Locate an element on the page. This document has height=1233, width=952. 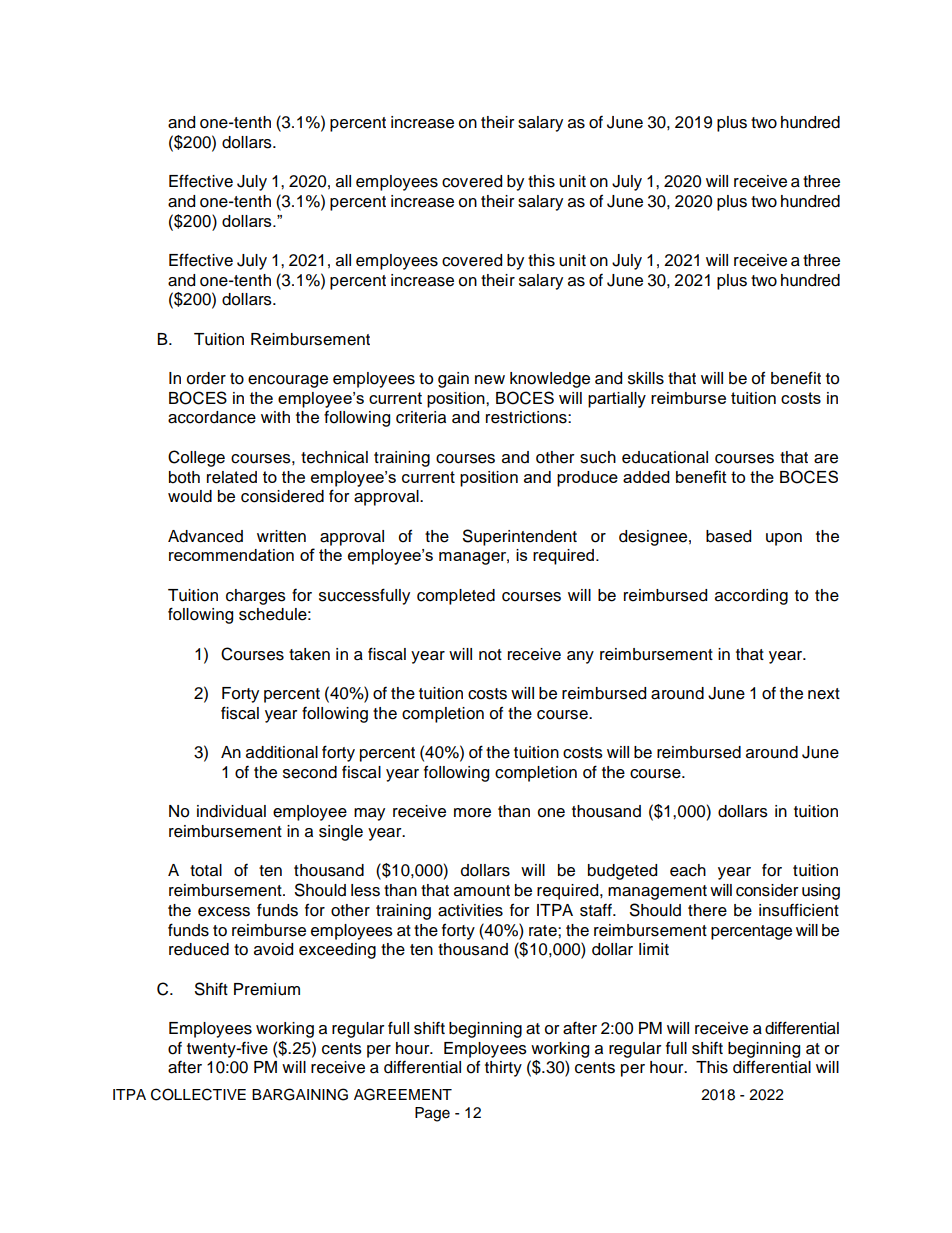
completed is located at coordinates (456, 597).
